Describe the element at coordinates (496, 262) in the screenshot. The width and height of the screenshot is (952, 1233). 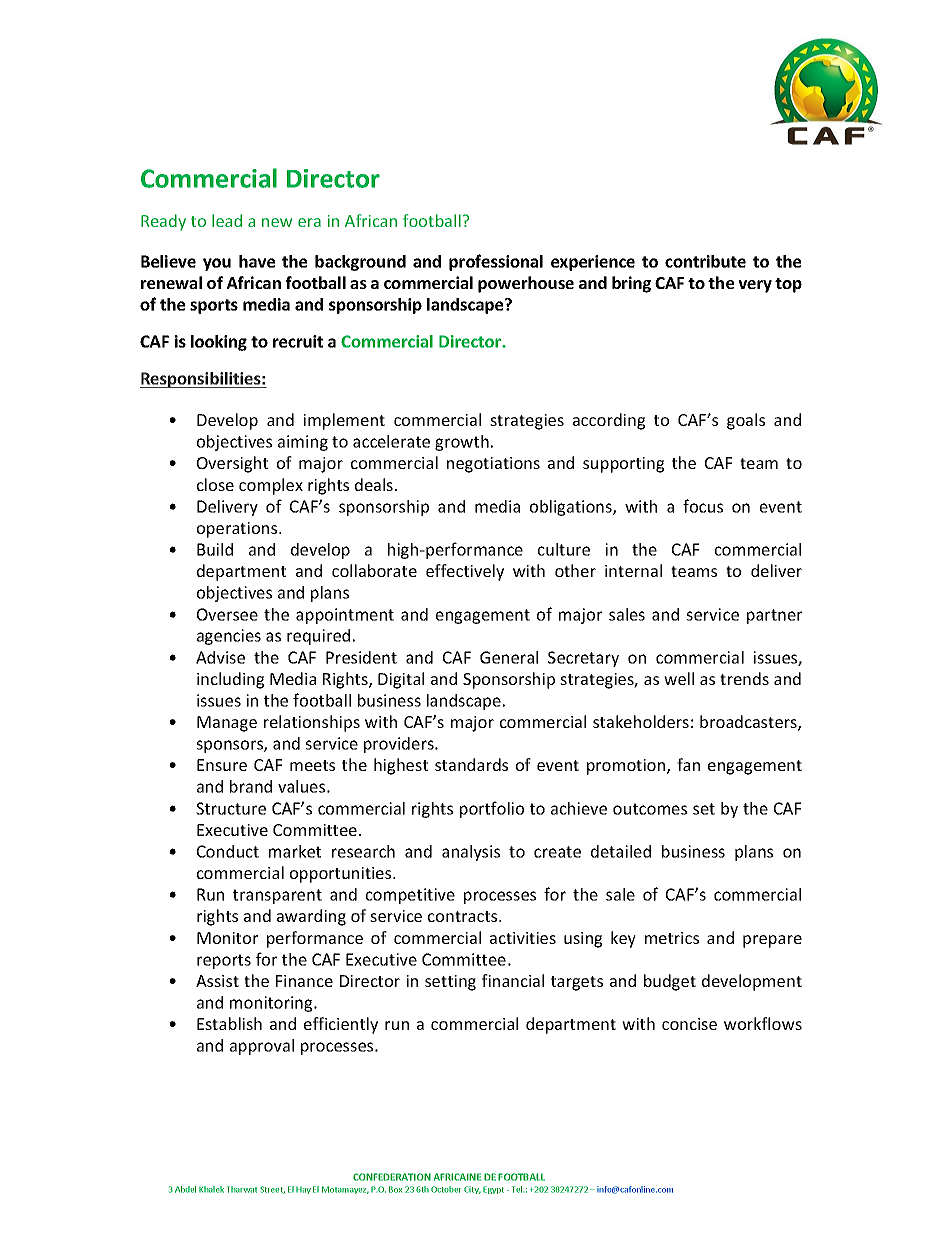
I see `professional` at that location.
